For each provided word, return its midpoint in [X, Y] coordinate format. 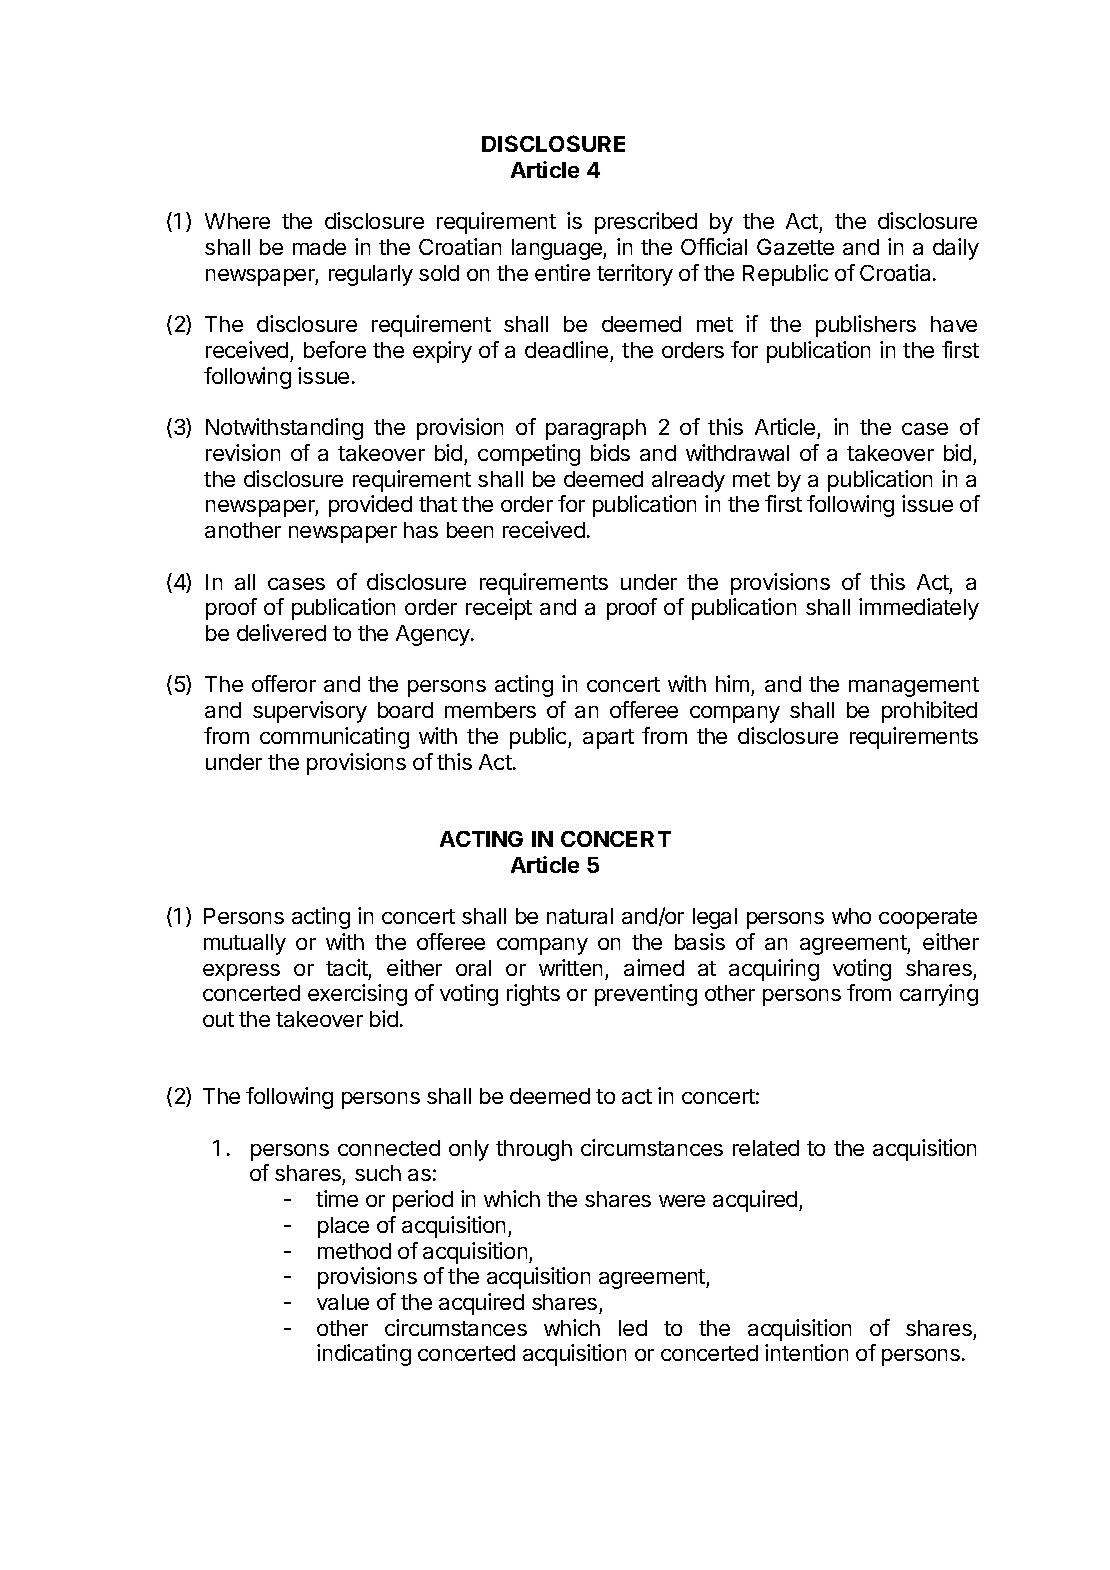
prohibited [929, 712]
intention [806, 1352]
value [343, 1302]
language [558, 249]
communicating [334, 738]
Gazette [795, 246]
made [319, 247]
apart [608, 739]
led [633, 1328]
